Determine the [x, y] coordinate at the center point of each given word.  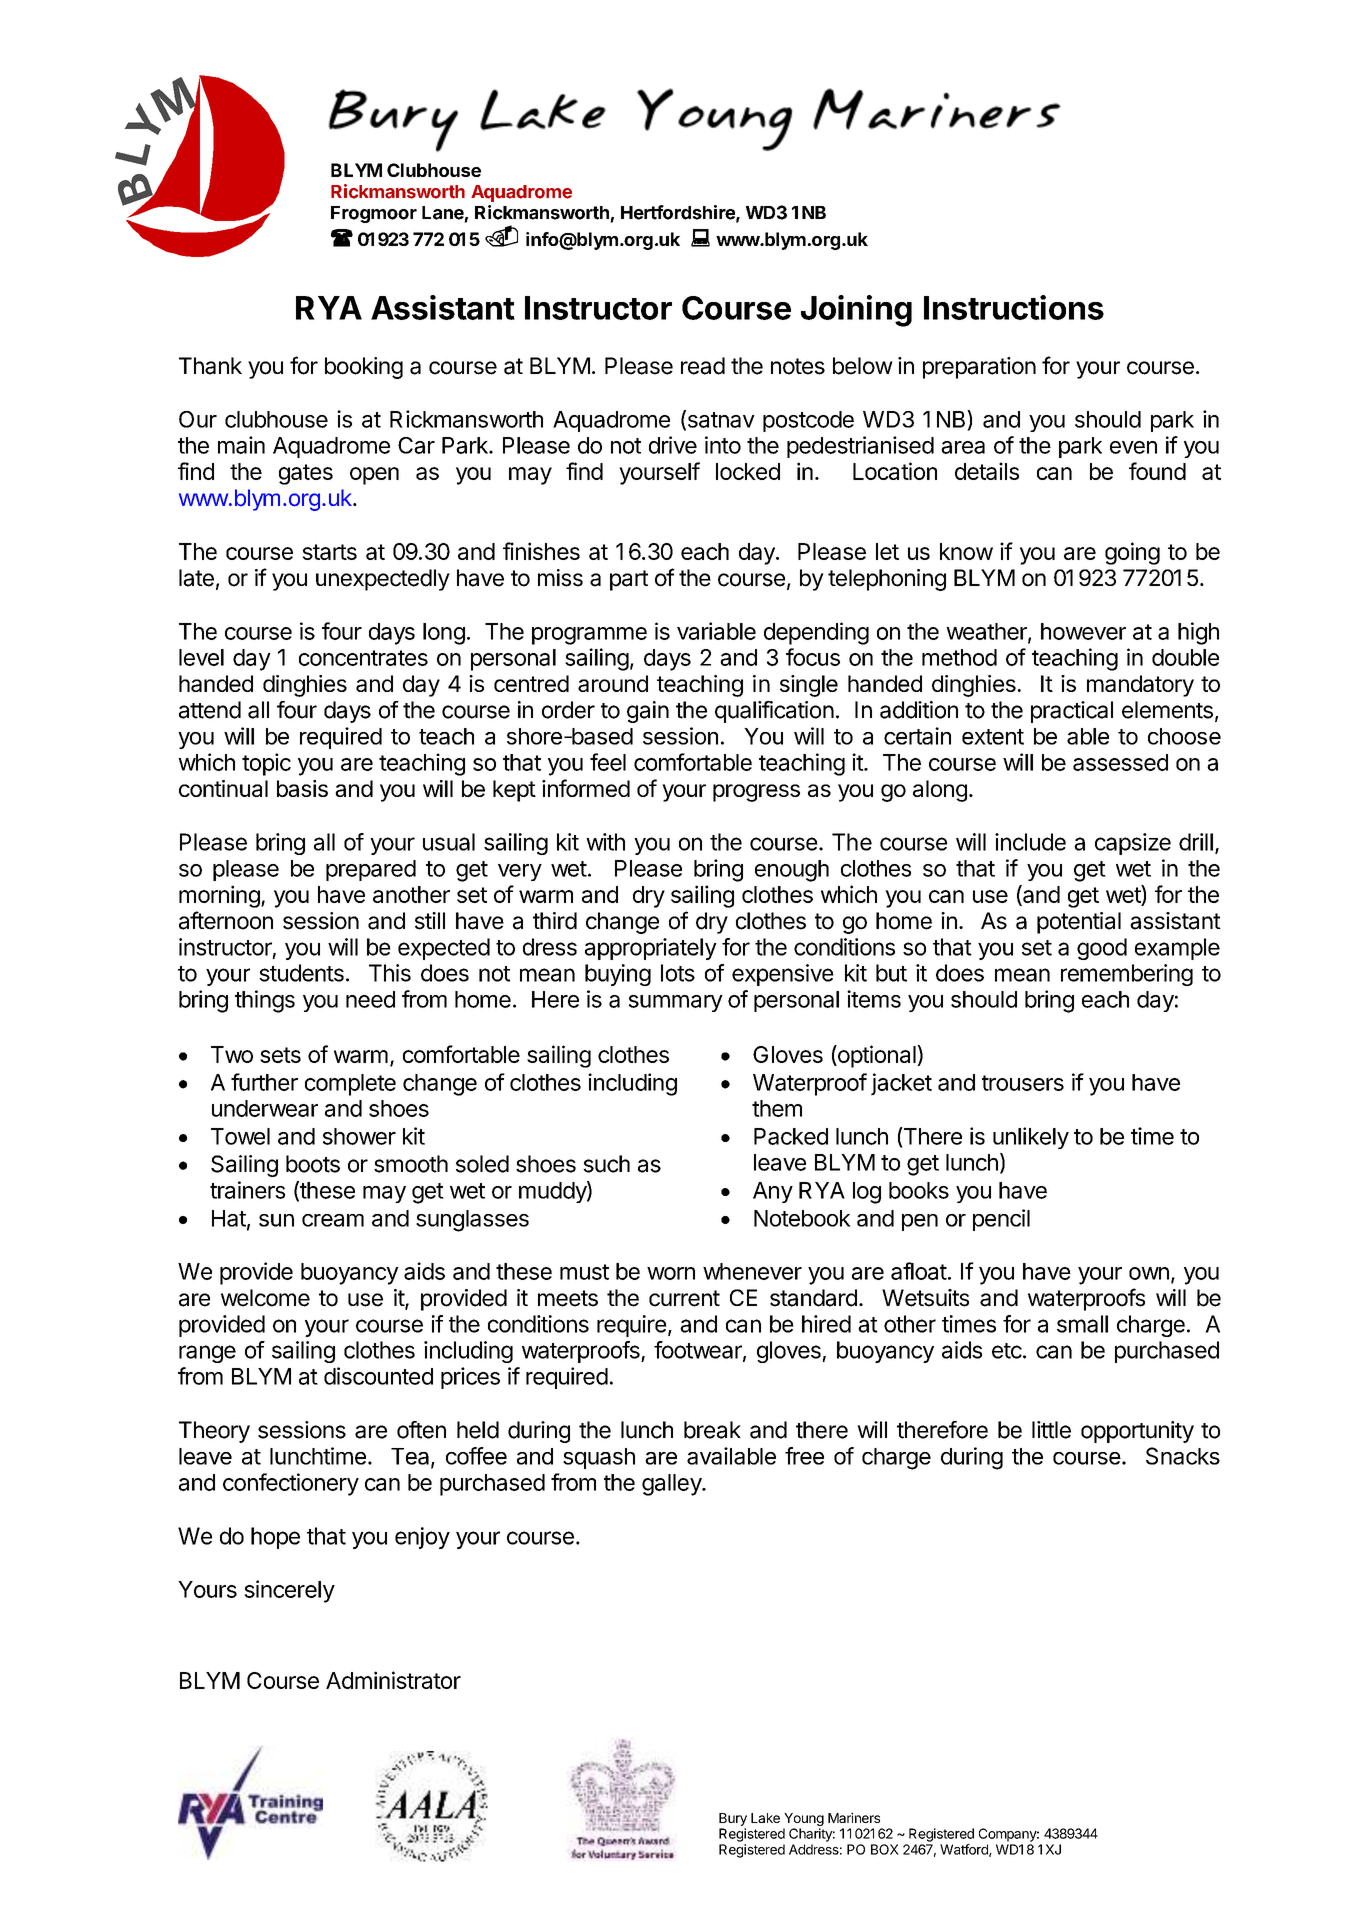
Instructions [1014, 307]
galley [672, 1485]
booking [364, 368]
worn [671, 1273]
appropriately [651, 949]
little [1051, 1430]
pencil [1001, 1220]
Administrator [393, 1680]
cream [333, 1220]
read [703, 366]
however [1083, 631]
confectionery [291, 1484]
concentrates [363, 658]
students [301, 973]
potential [1079, 923]
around [613, 683]
